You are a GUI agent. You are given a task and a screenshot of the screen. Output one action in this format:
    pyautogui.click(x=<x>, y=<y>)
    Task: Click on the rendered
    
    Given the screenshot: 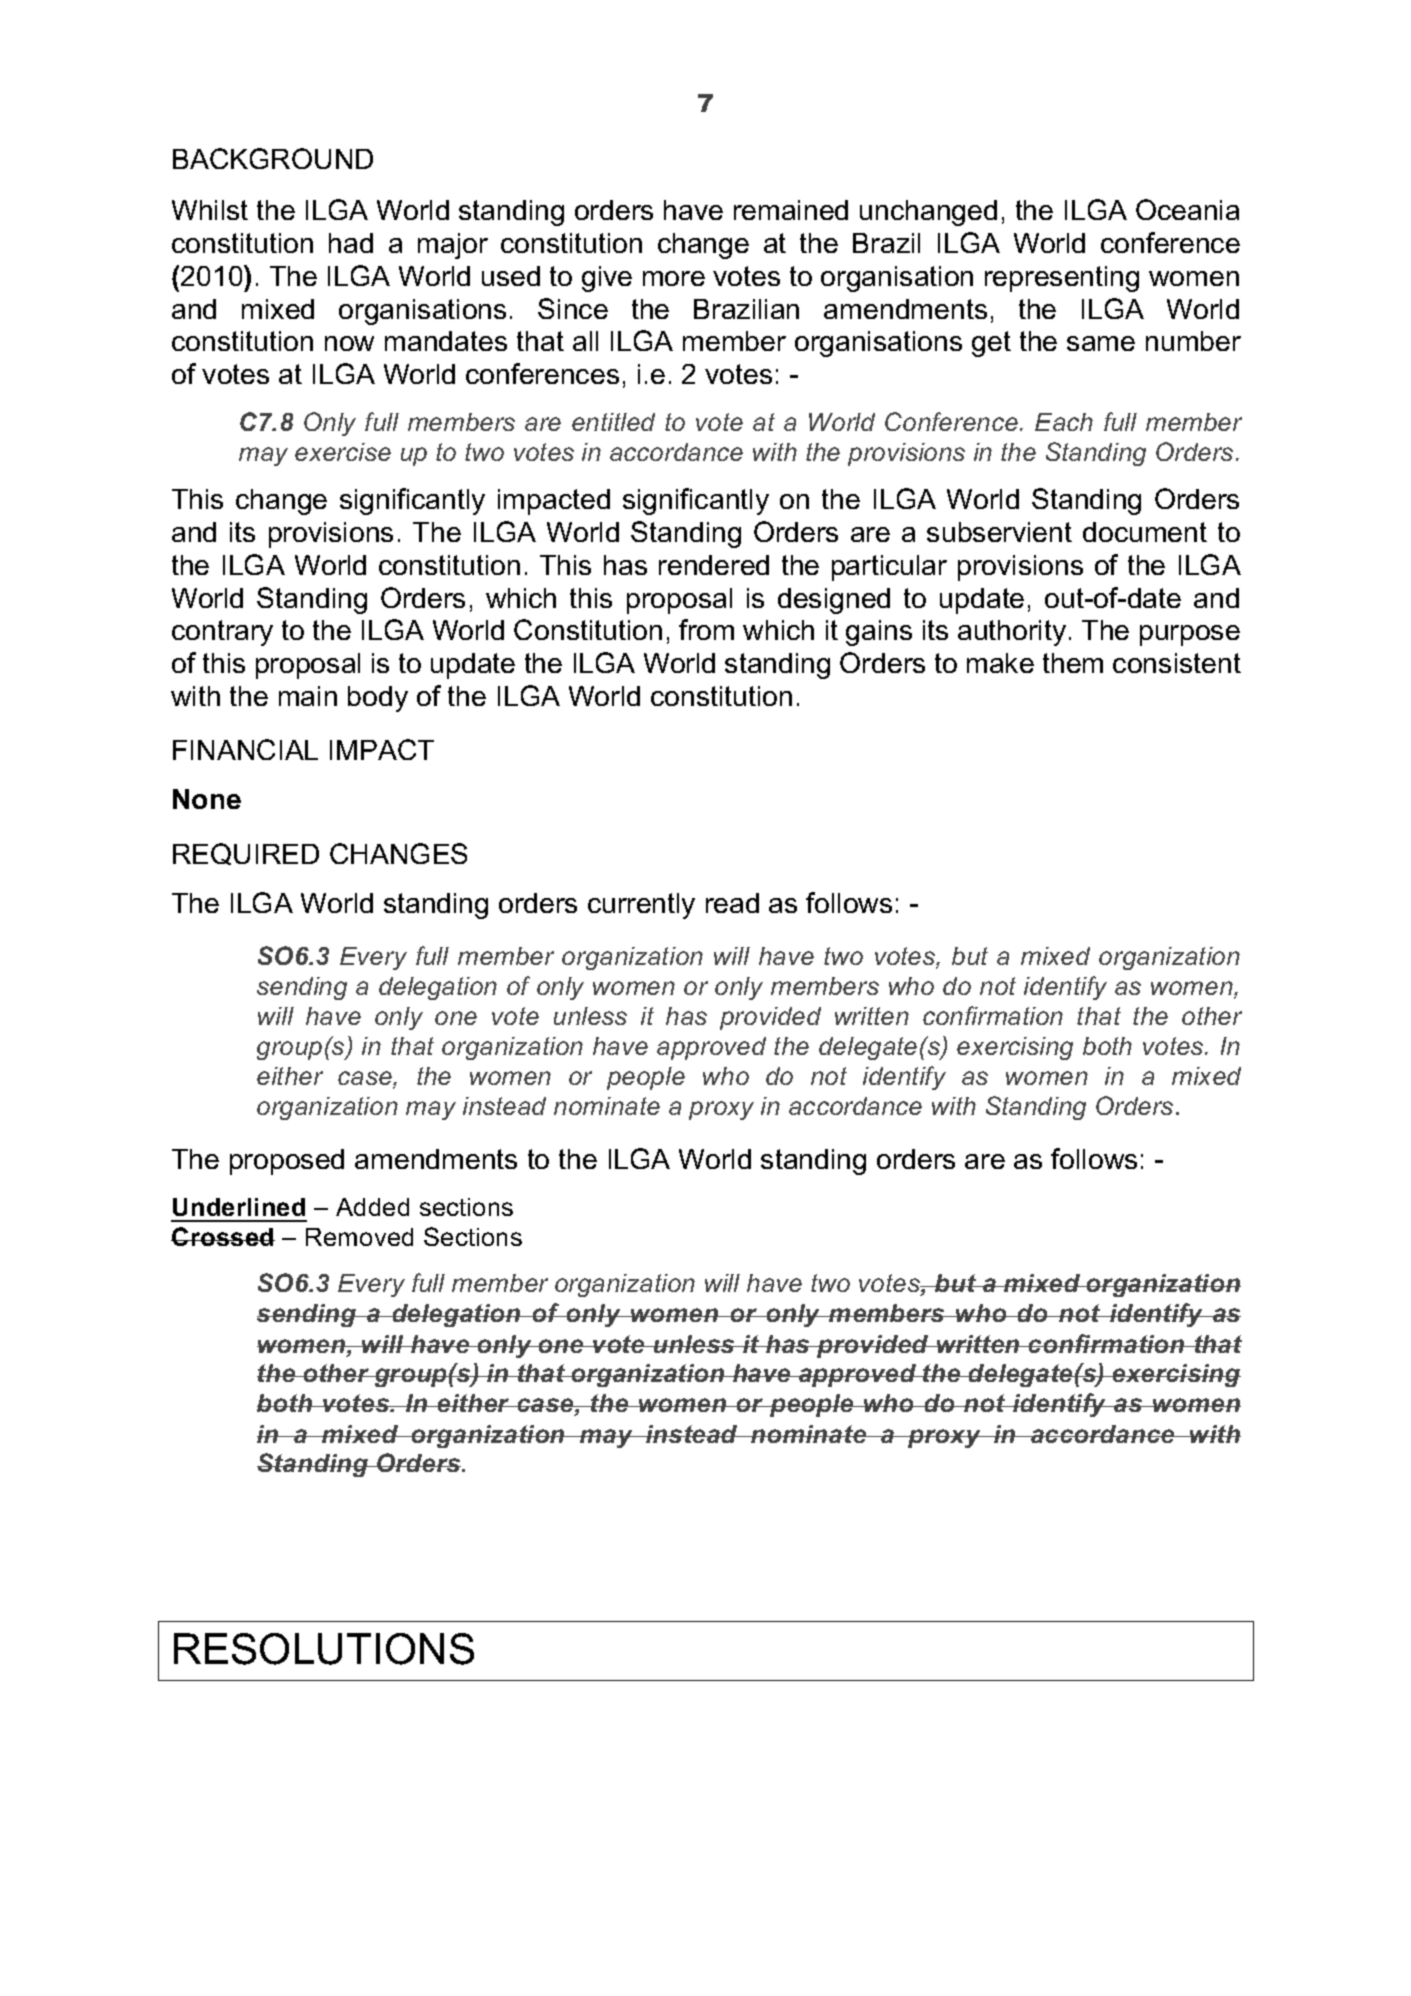 What is the action you would take?
    pyautogui.click(x=714, y=565)
